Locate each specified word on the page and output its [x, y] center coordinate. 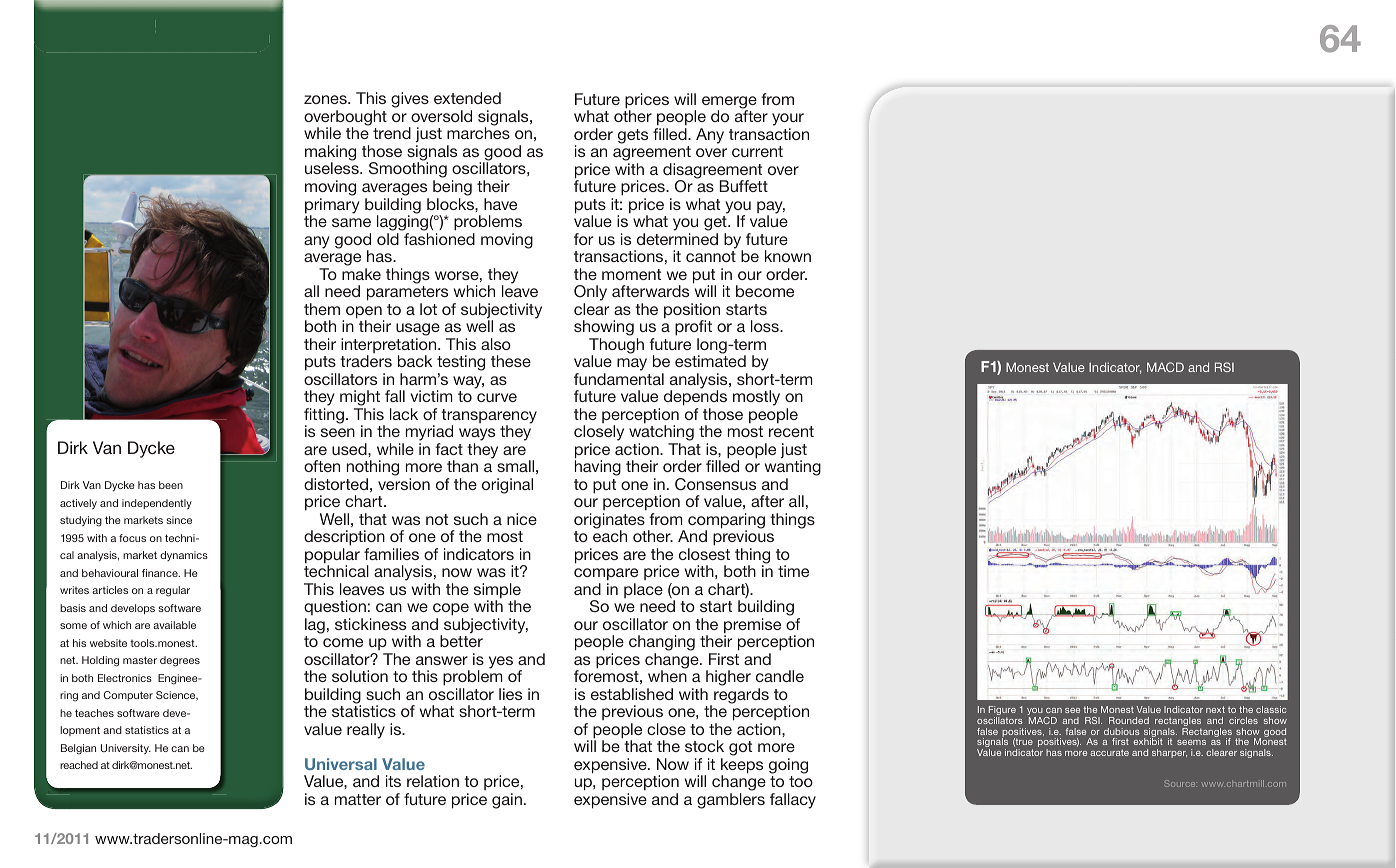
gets [633, 136]
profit [693, 328]
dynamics [184, 556]
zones [326, 99]
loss [766, 326]
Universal [341, 764]
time [793, 571]
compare [606, 574]
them [322, 309]
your [788, 121]
